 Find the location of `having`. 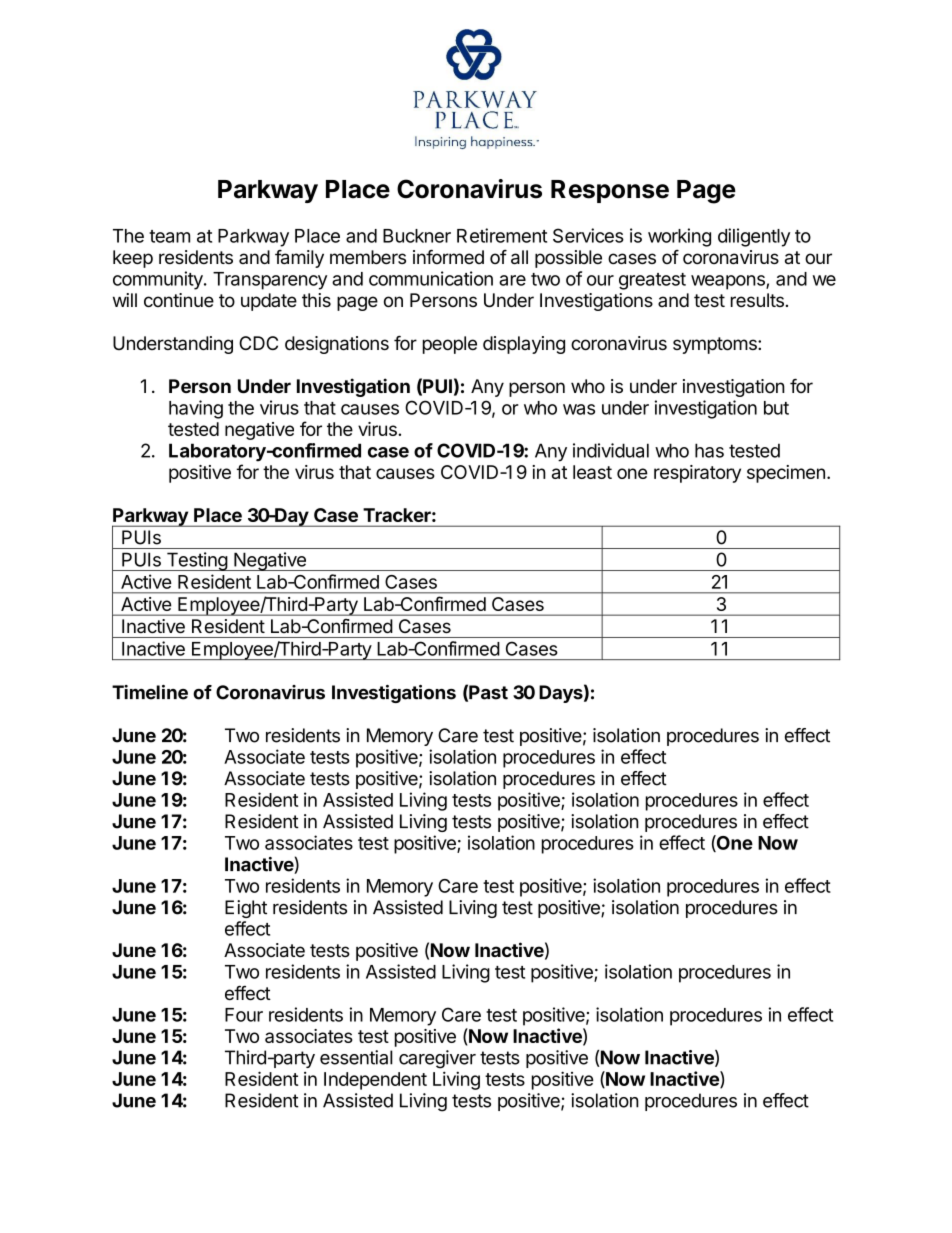

having is located at coordinates (196, 409).
